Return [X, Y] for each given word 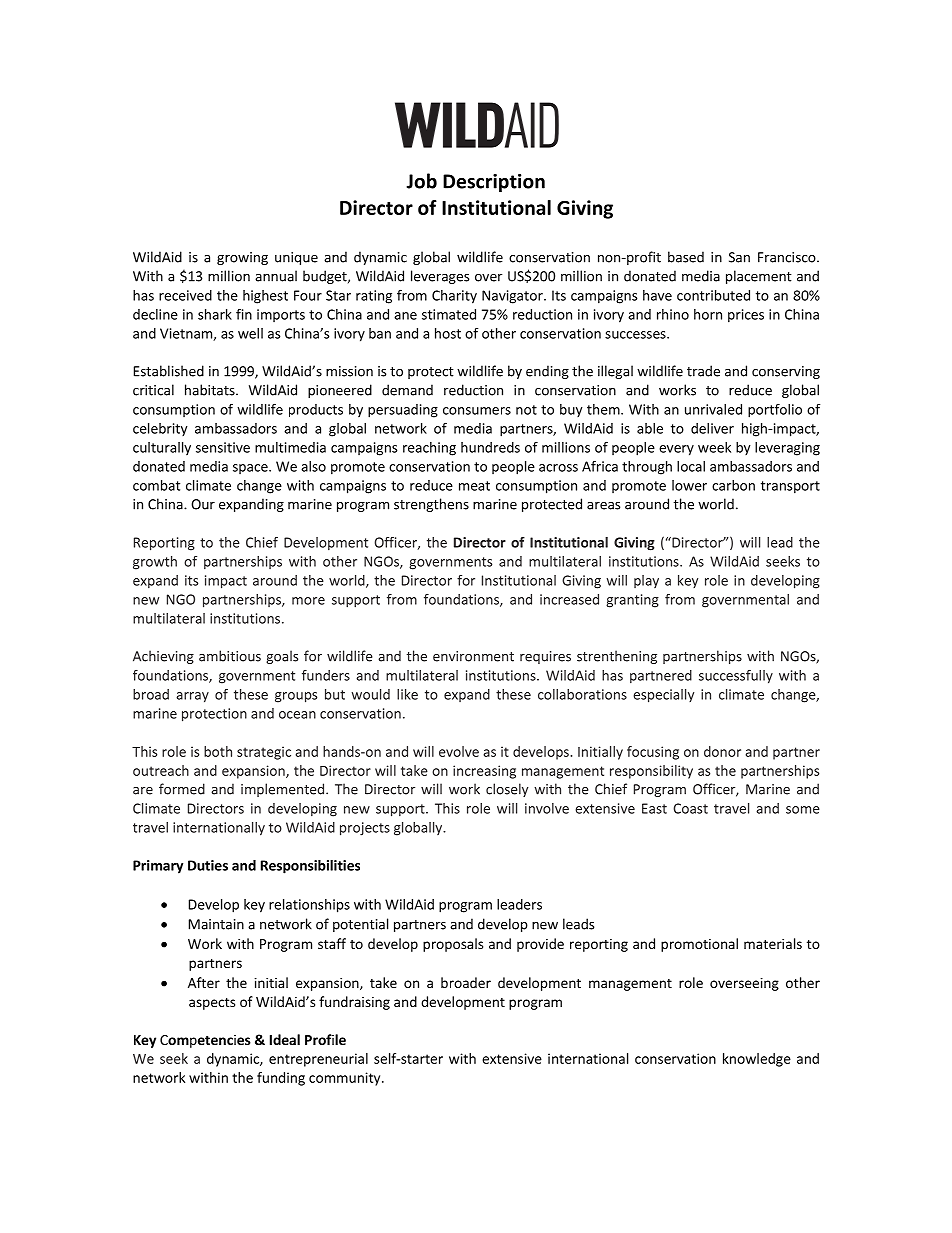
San [739, 257]
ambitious [230, 656]
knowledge [757, 1060]
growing [242, 258]
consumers [477, 411]
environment [473, 656]
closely [507, 790]
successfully [736, 677]
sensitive [223, 447]
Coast [690, 808]
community [346, 1079]
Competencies [205, 1041]
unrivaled [713, 409]
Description [494, 183]
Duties [208, 865]
